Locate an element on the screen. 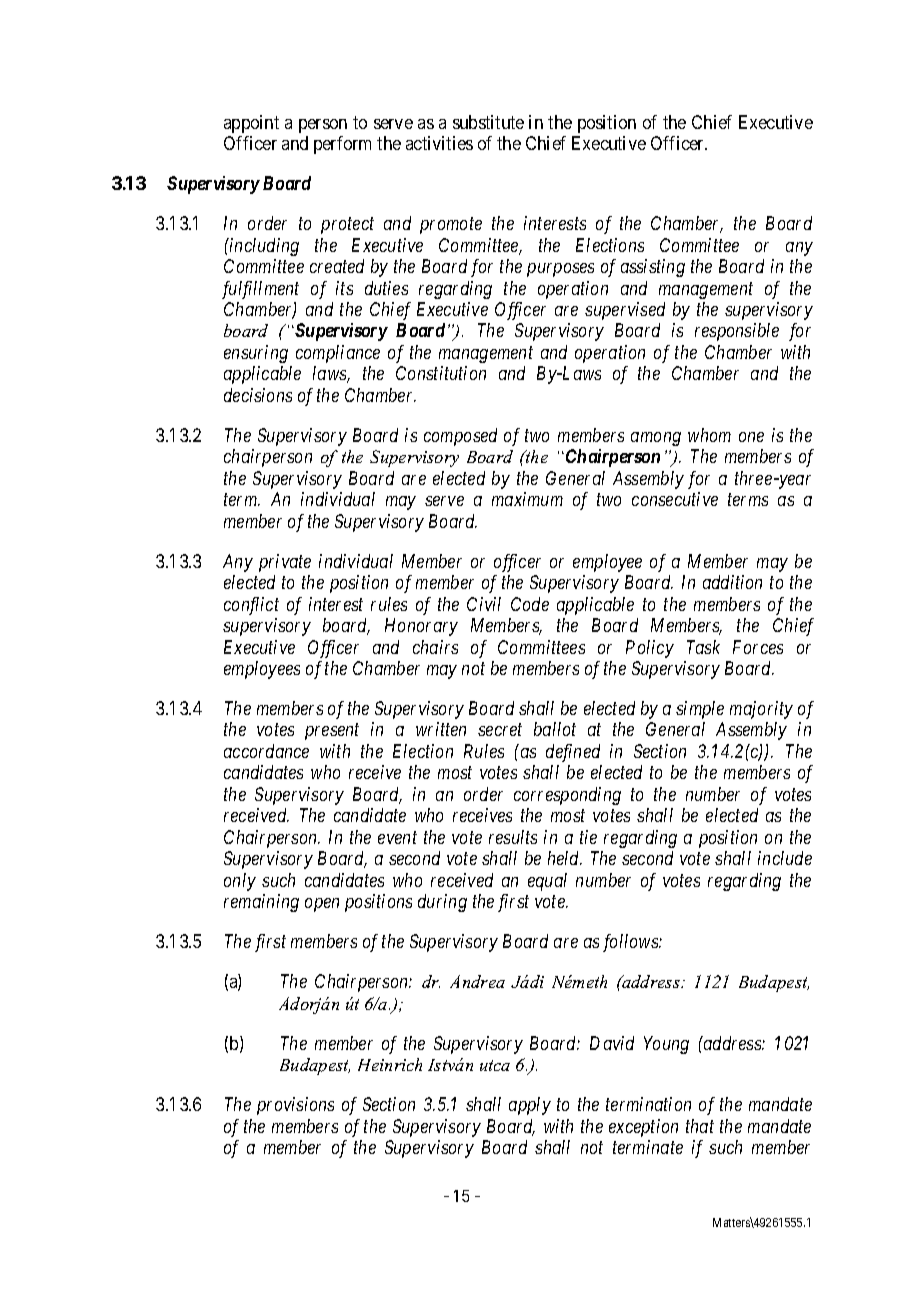 The width and height of the screenshot is (924, 1308). accordance is located at coordinates (266, 751).
